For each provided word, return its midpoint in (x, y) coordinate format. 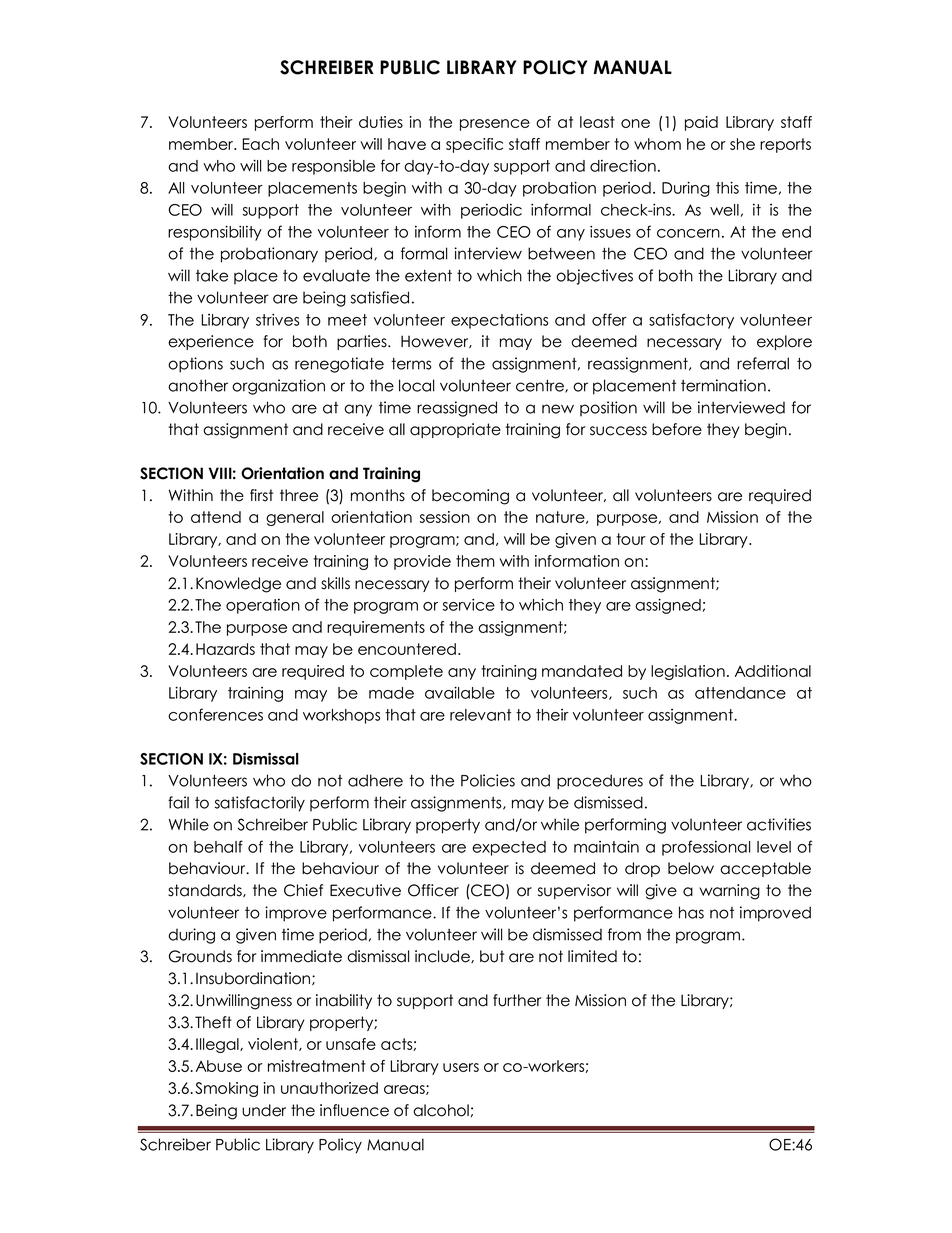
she (742, 144)
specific (474, 145)
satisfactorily (260, 804)
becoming (470, 497)
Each (261, 144)
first (261, 495)
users (461, 1067)
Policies (488, 780)
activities (779, 824)
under (264, 1110)
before (677, 429)
